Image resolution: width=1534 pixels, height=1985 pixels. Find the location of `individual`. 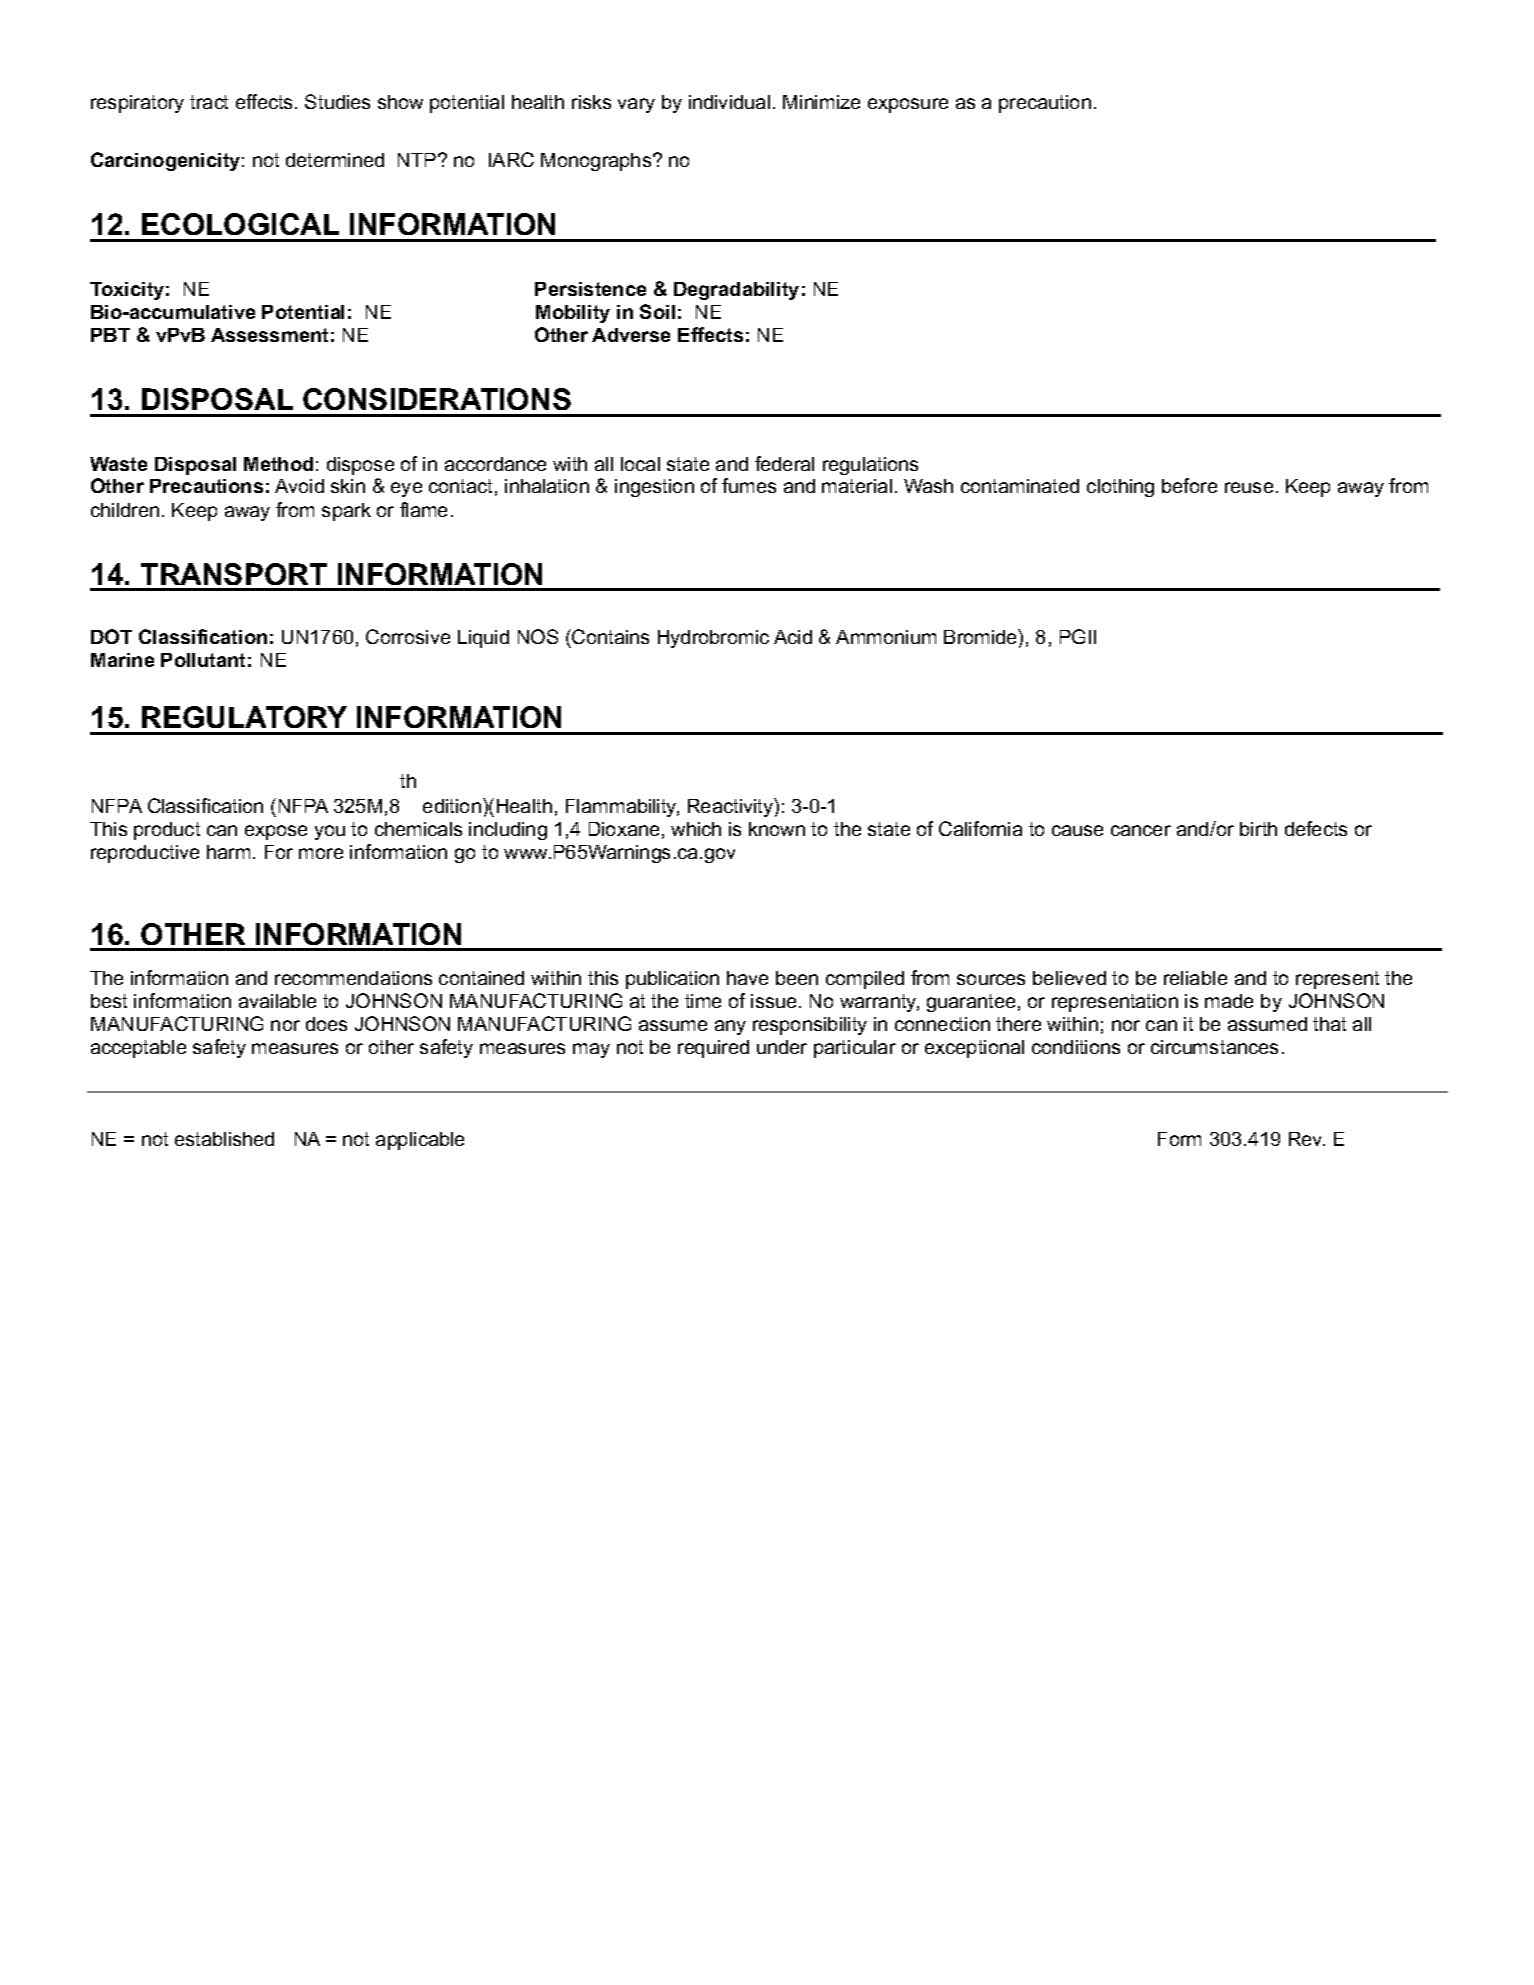

individual is located at coordinates (729, 102).
